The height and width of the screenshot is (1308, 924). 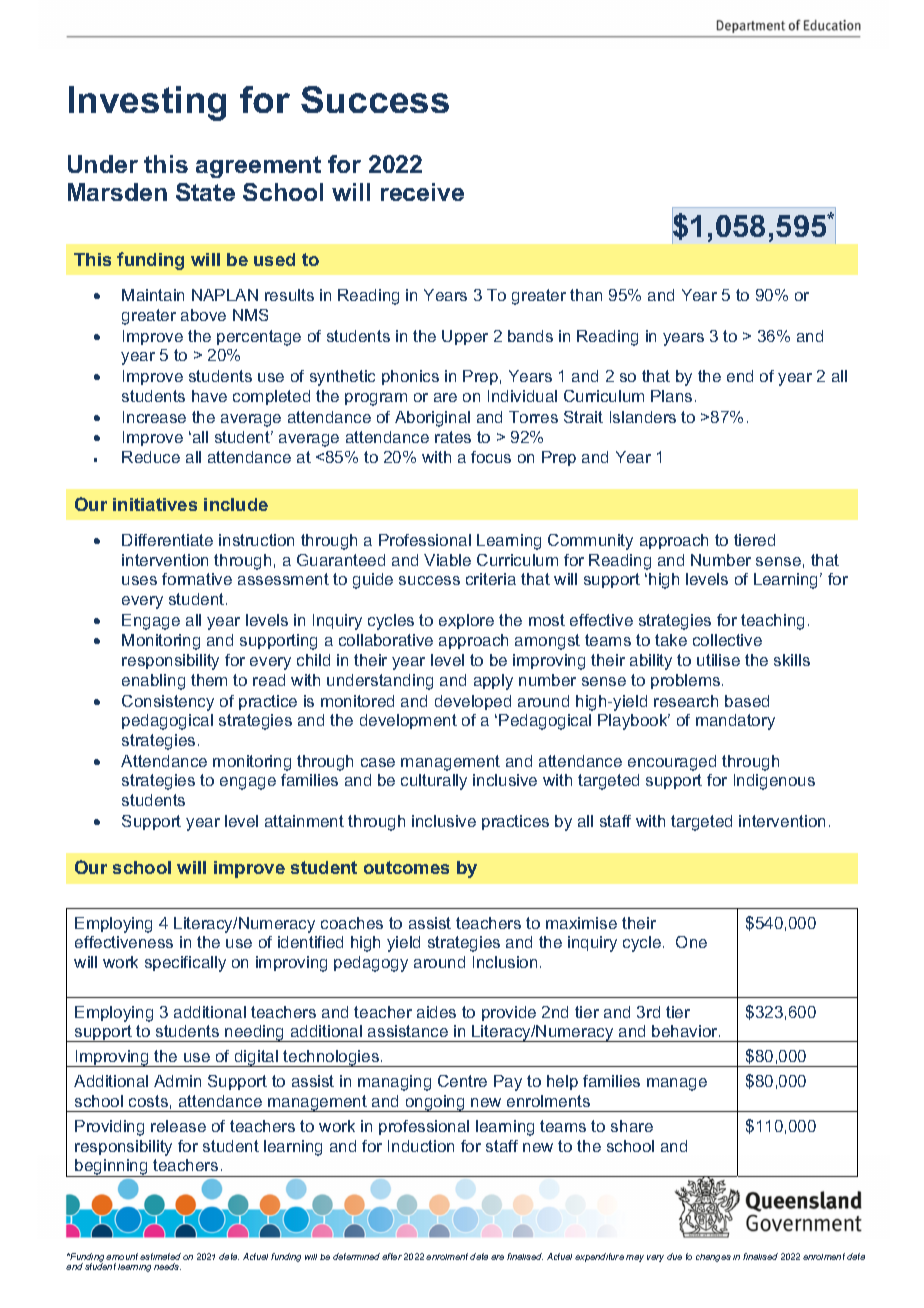 What do you see at coordinates (185, 964) in the screenshot?
I see `specifically` at bounding box center [185, 964].
